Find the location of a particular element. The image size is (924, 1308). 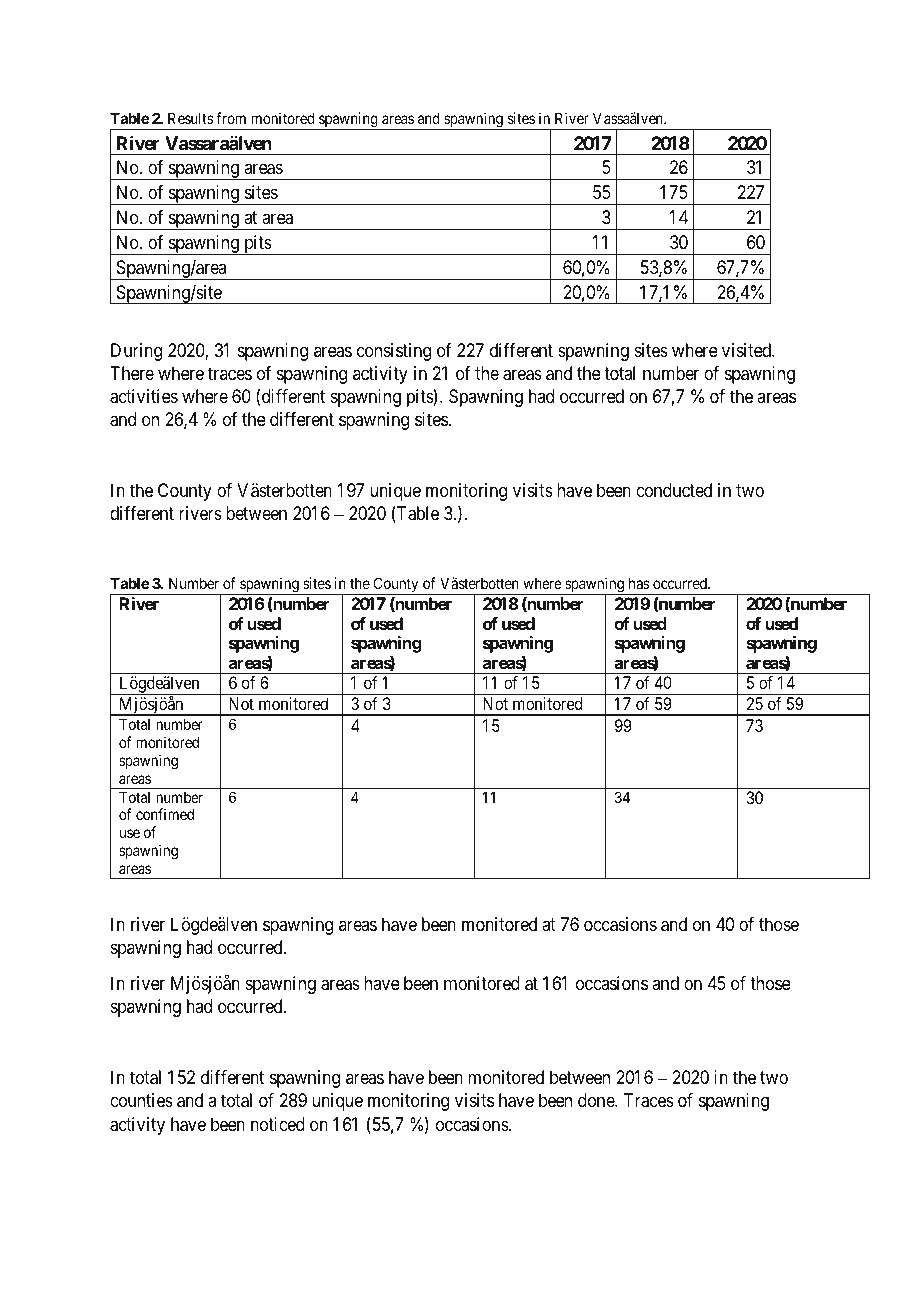

done is located at coordinates (597, 1100).
